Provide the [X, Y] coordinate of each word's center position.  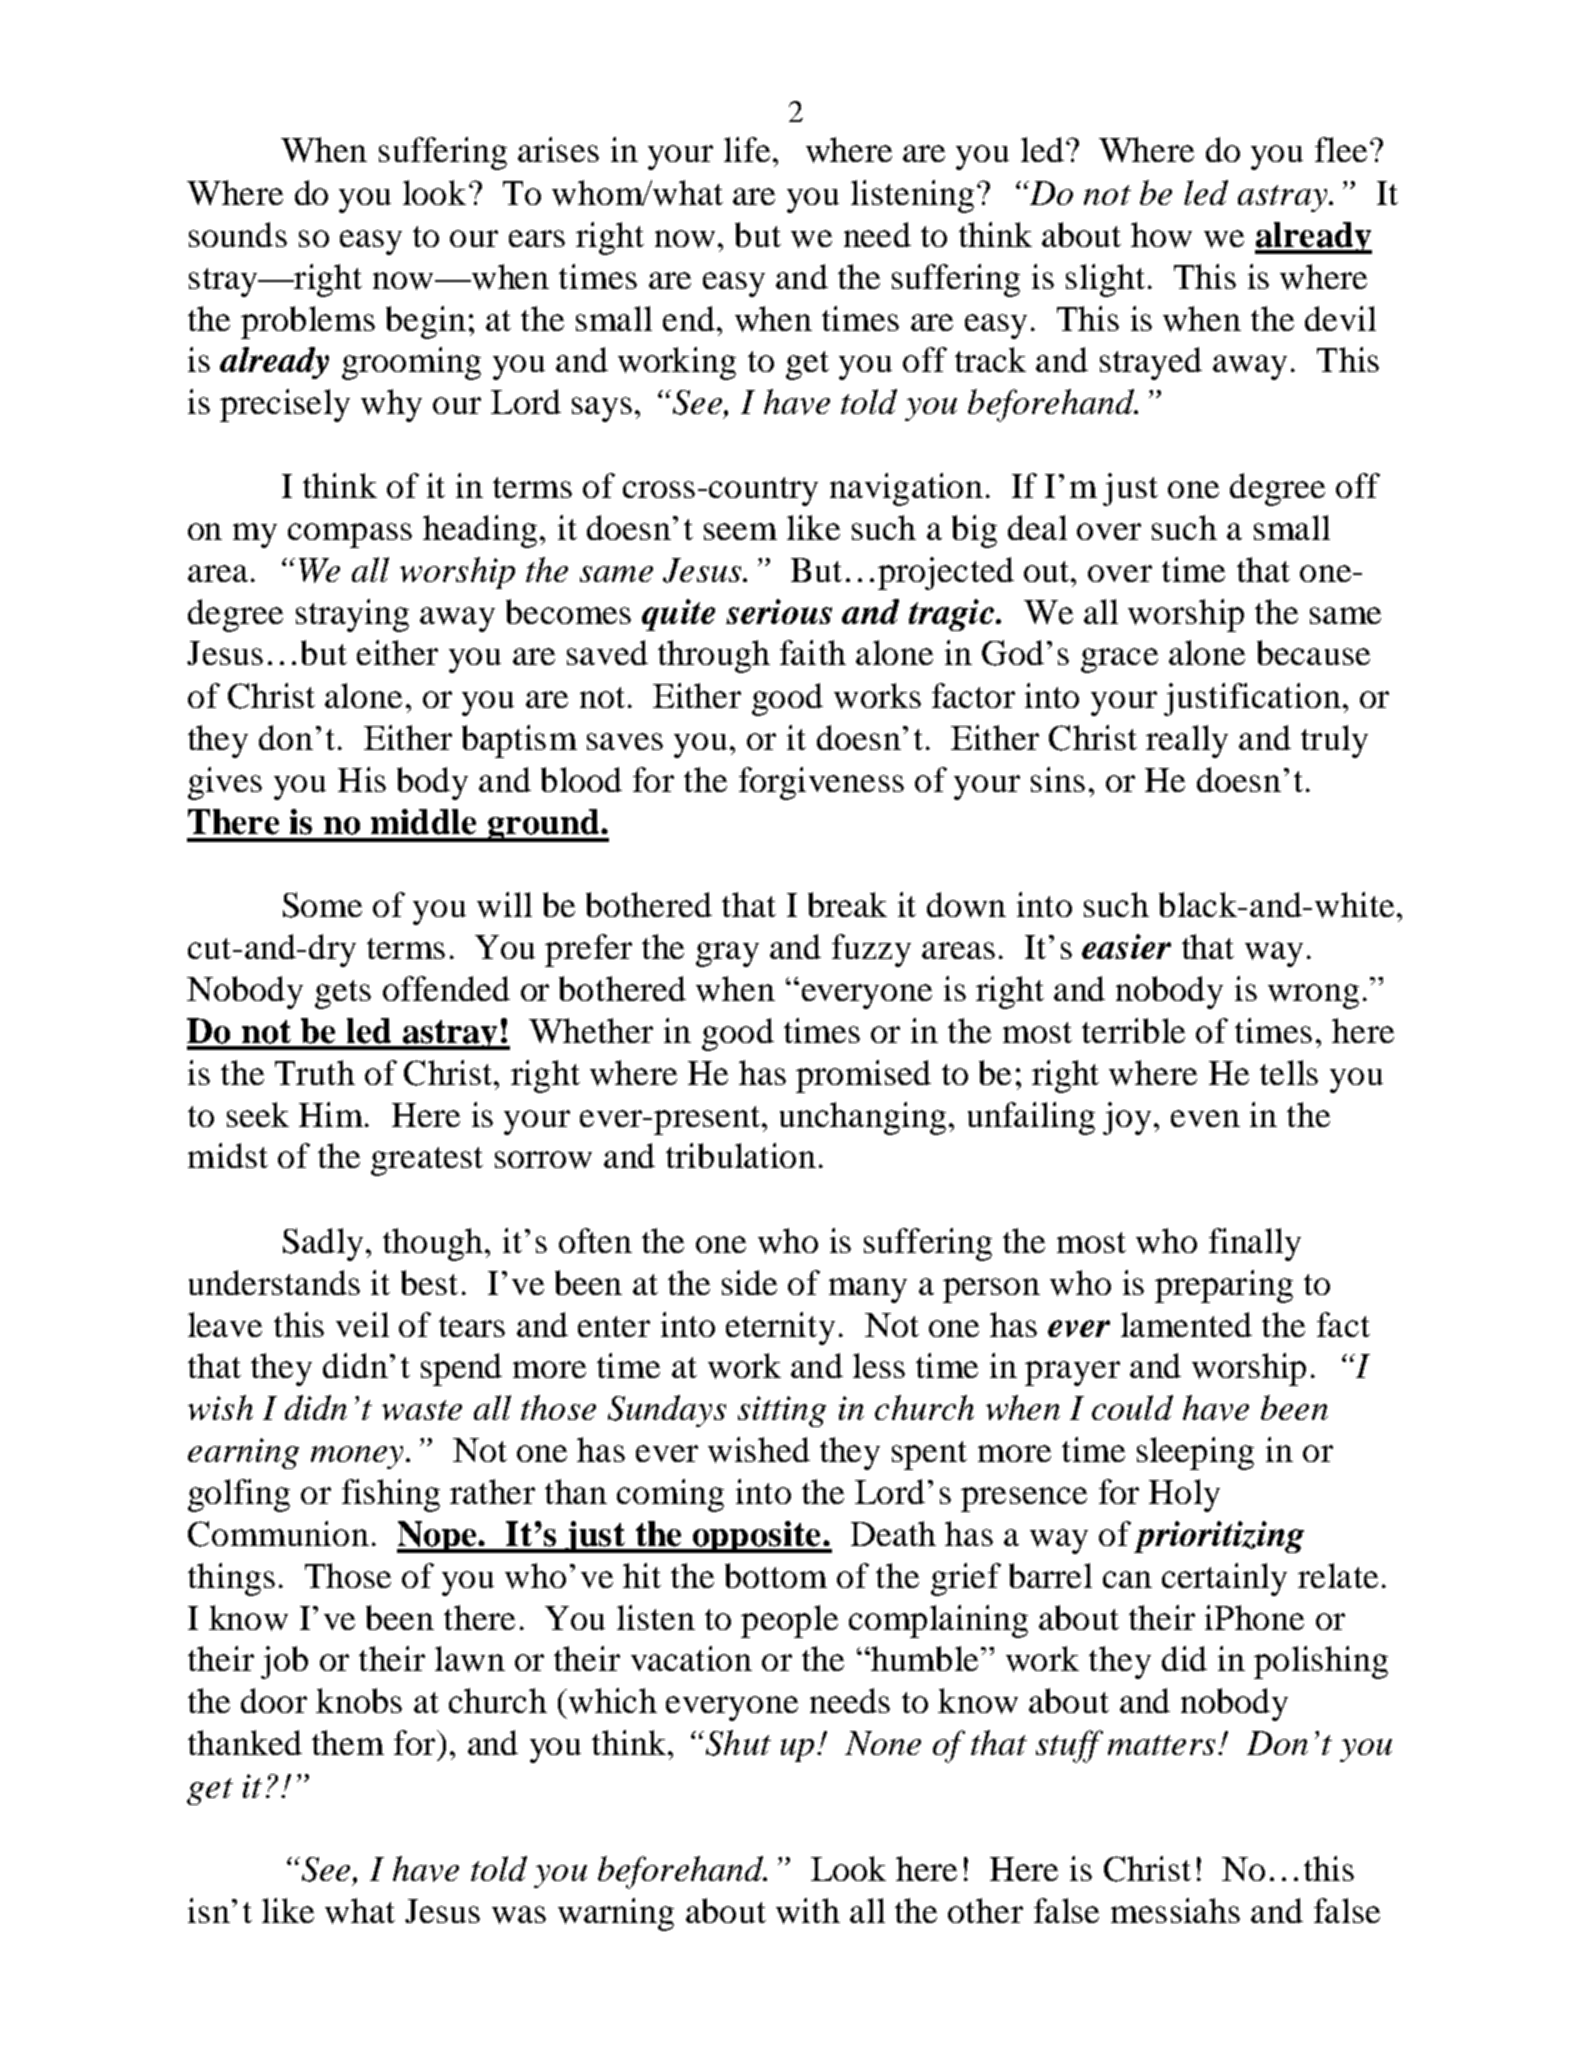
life [747, 149]
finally [1255, 1244]
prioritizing [1219, 1537]
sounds [238, 234]
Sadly [323, 1244]
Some [322, 905]
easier [1126, 946]
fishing [391, 1495]
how [1161, 235]
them [348, 1742]
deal [1037, 527]
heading [480, 531]
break [847, 904]
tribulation [741, 1155]
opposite [757, 1537]
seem [740, 531]
